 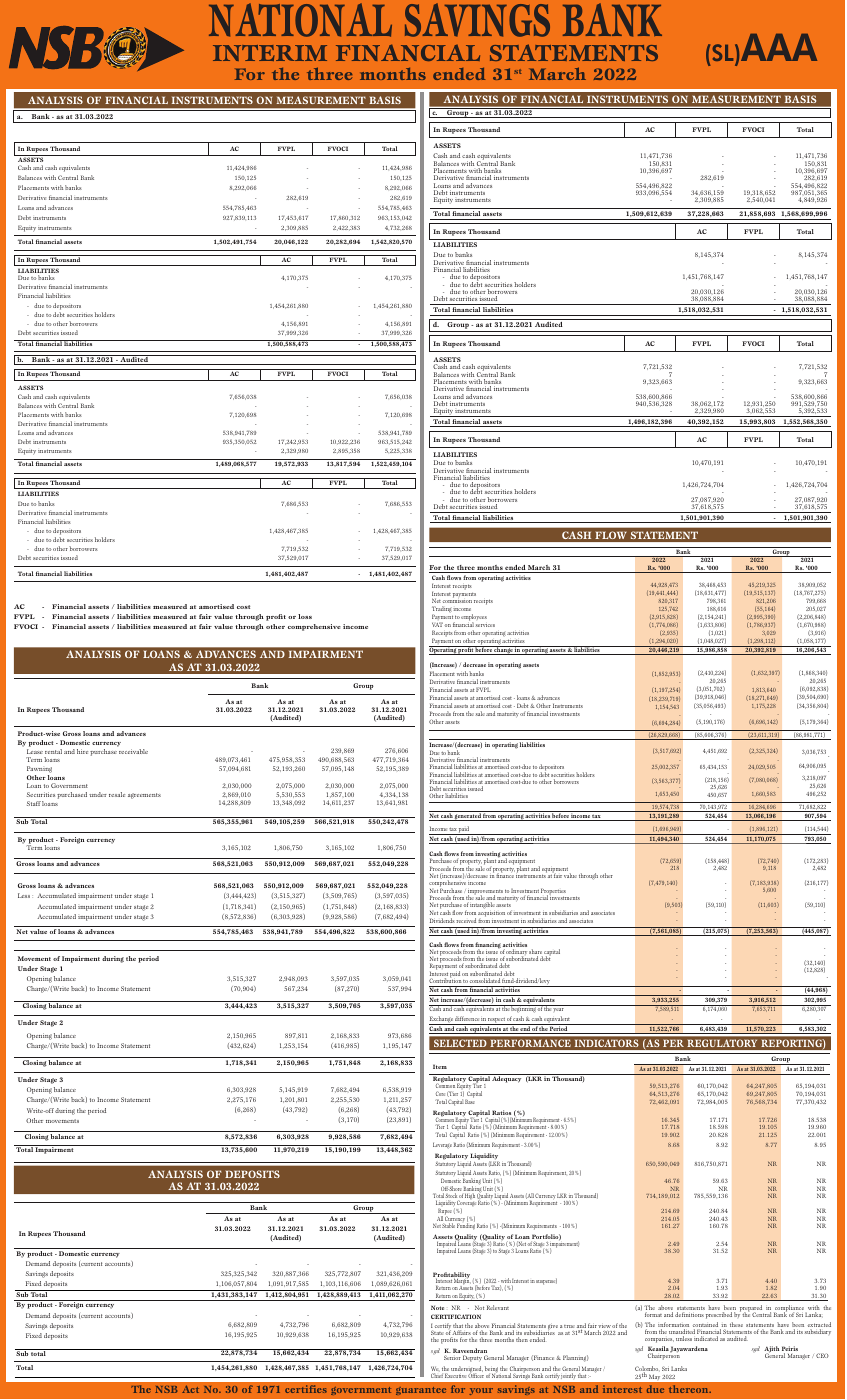 What do you see at coordinates (305, 616) in the screenshot?
I see `loss` at bounding box center [305, 616].
